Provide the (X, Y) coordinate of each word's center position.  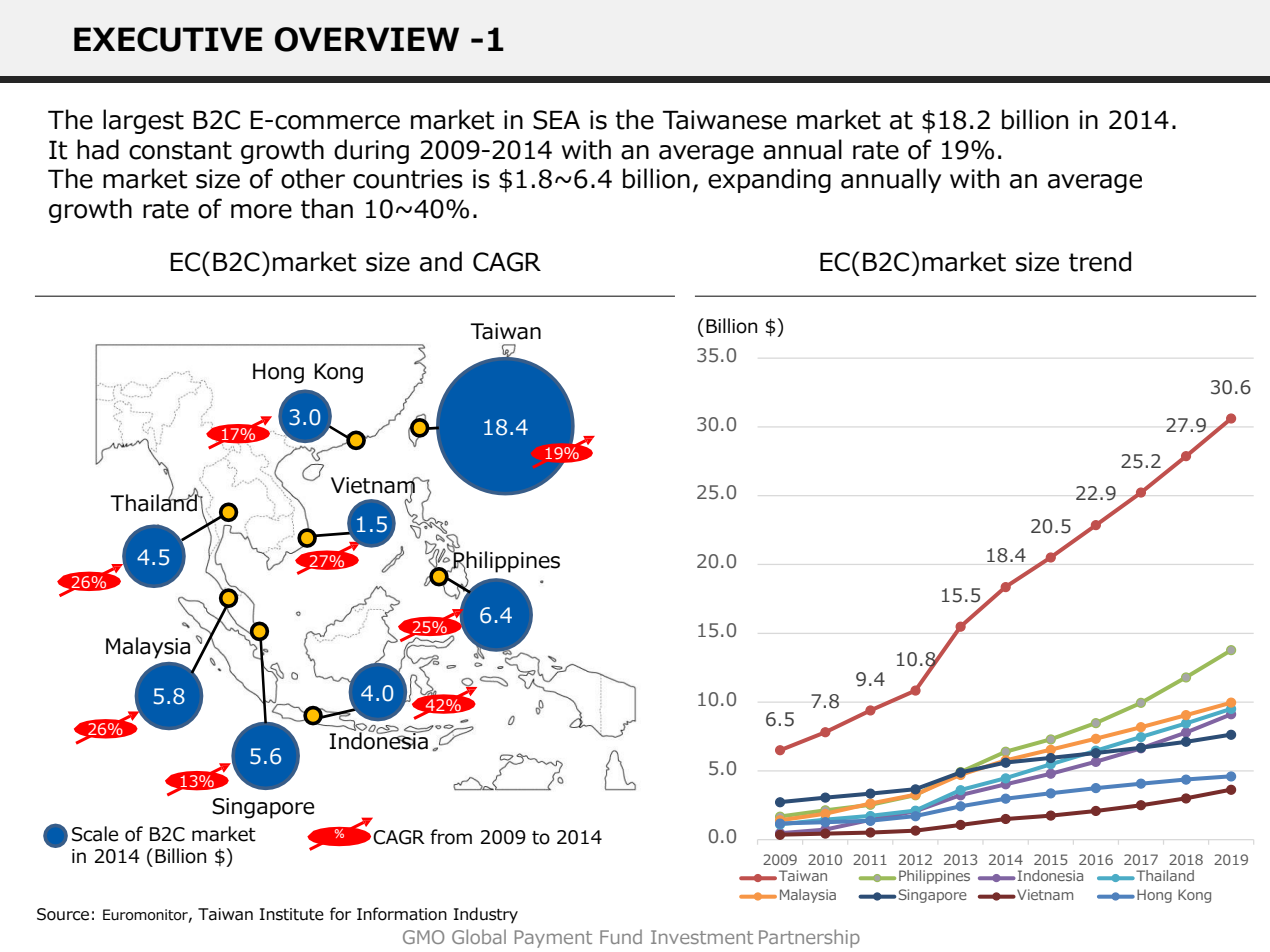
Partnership (809, 938)
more (261, 211)
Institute (292, 914)
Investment (702, 937)
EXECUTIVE (168, 39)
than (327, 208)
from (451, 837)
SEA (556, 120)
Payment (553, 939)
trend (1100, 261)
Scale (95, 834)
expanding (769, 180)
